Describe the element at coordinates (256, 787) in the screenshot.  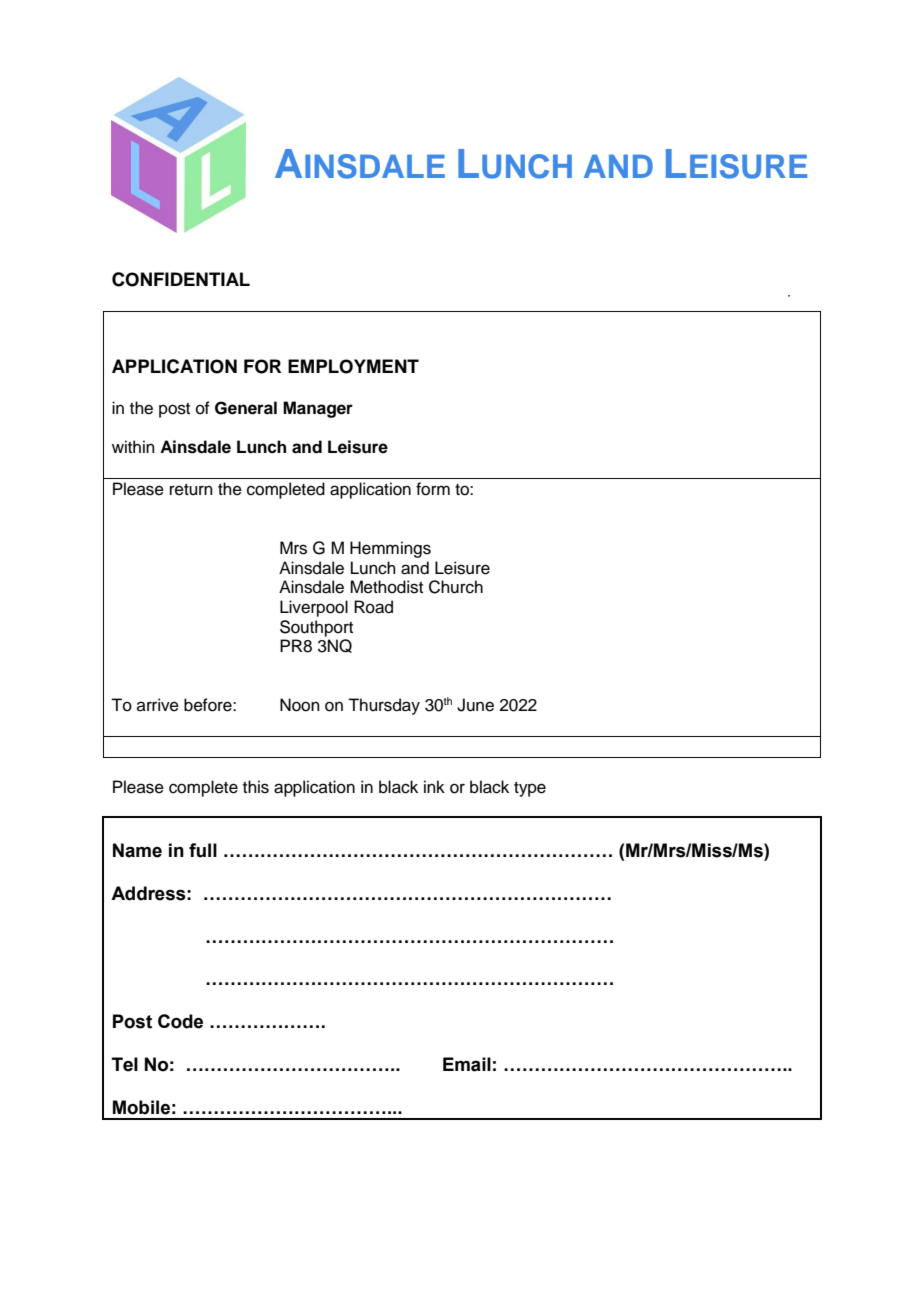
I see `this` at that location.
